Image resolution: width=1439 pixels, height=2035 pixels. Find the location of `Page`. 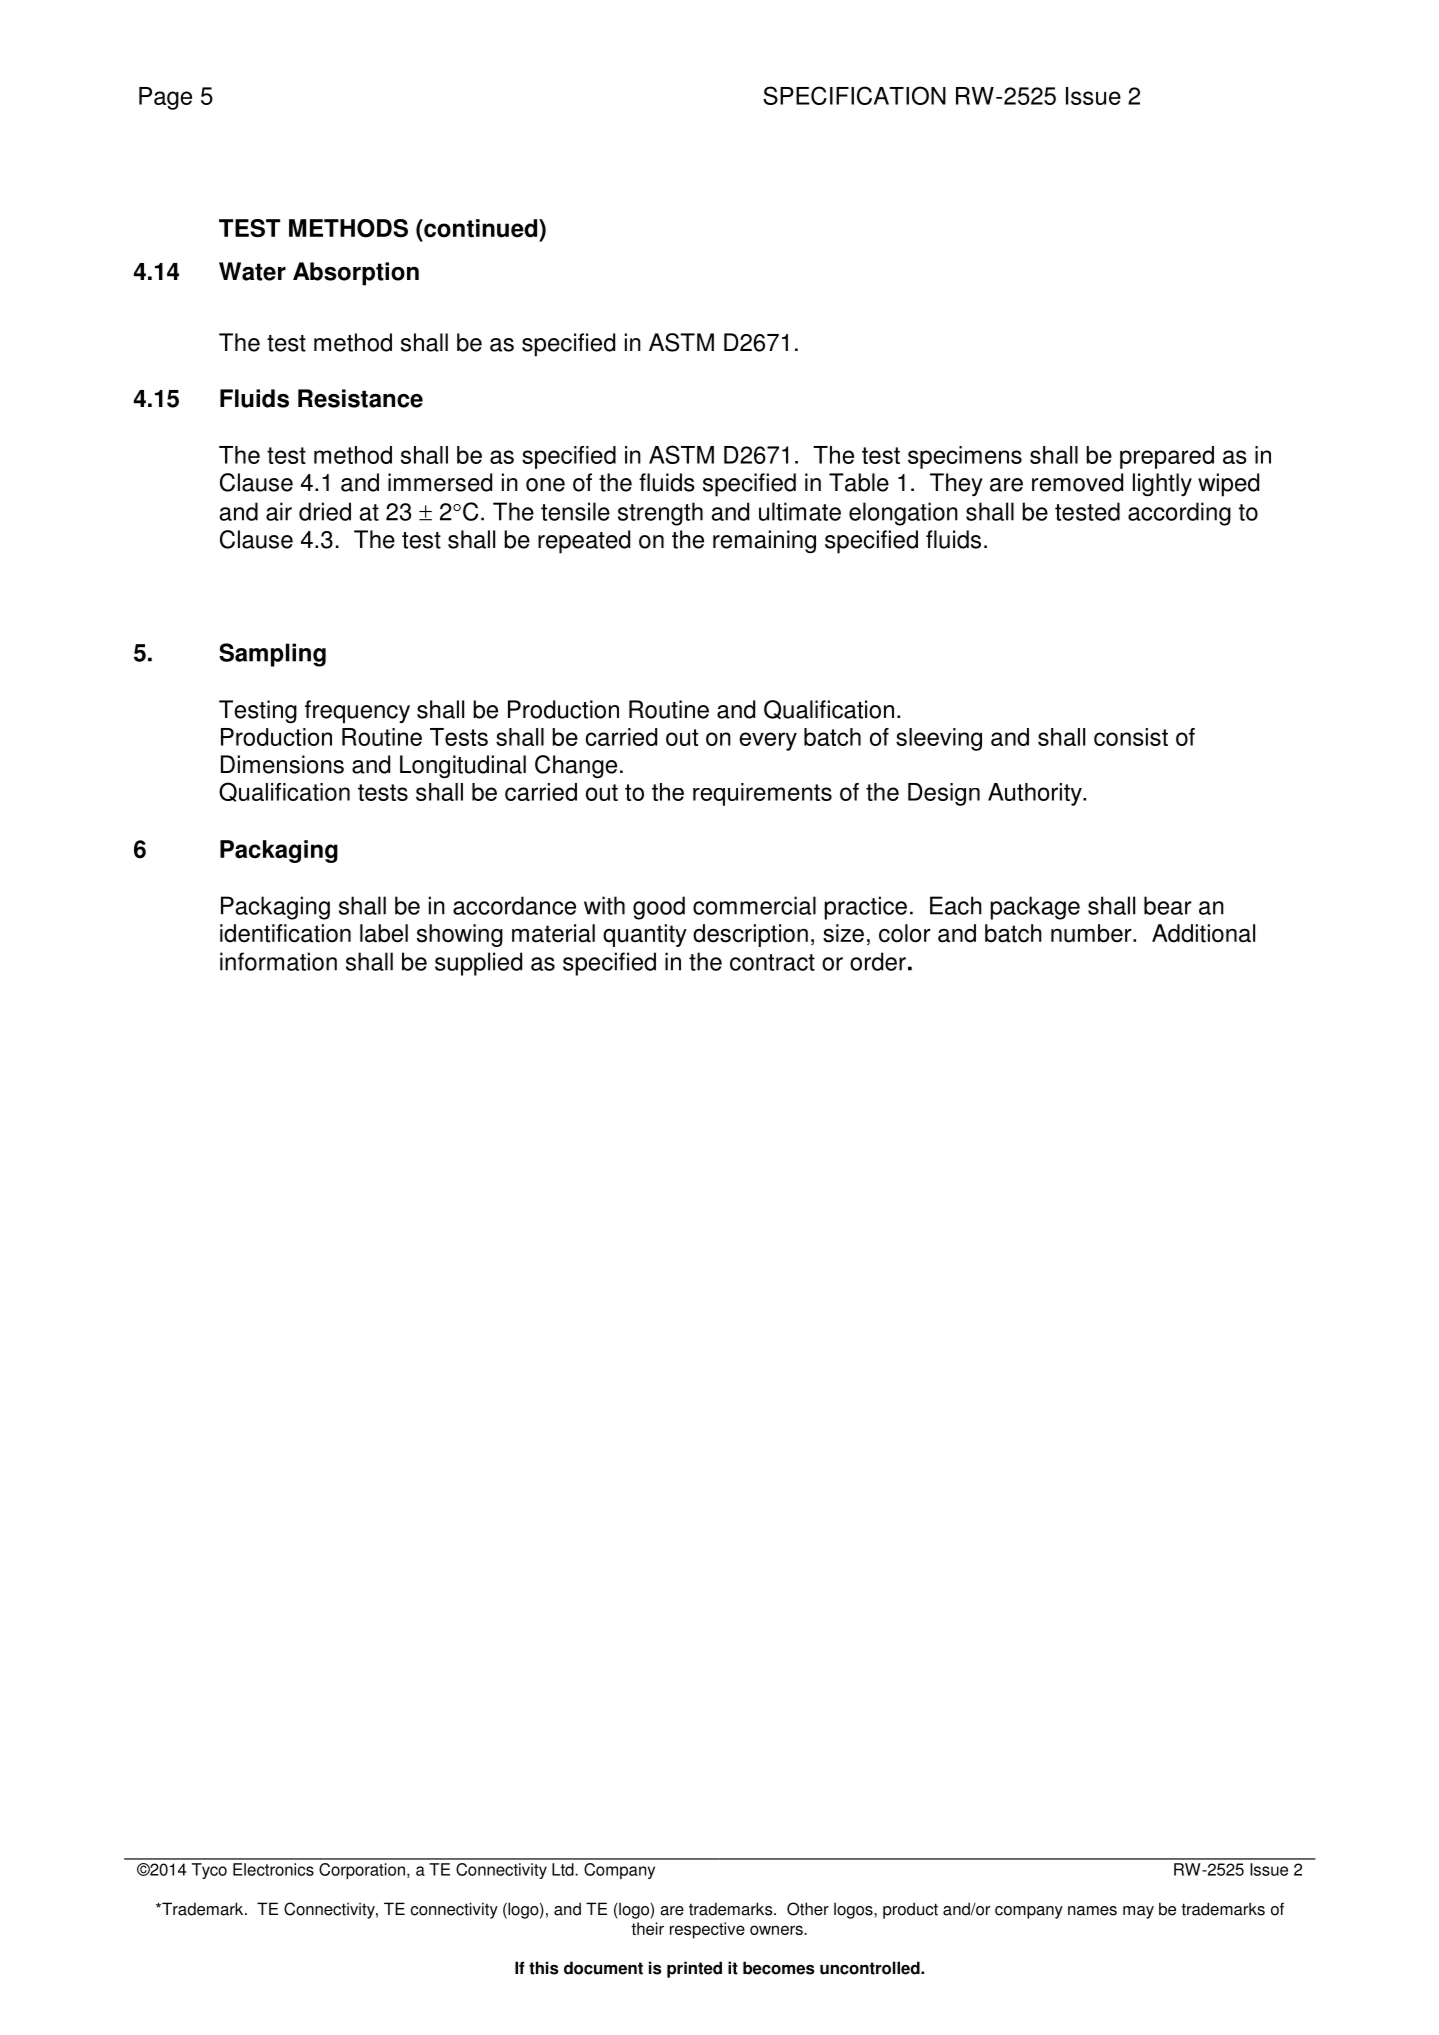

Page is located at coordinates (165, 98).
